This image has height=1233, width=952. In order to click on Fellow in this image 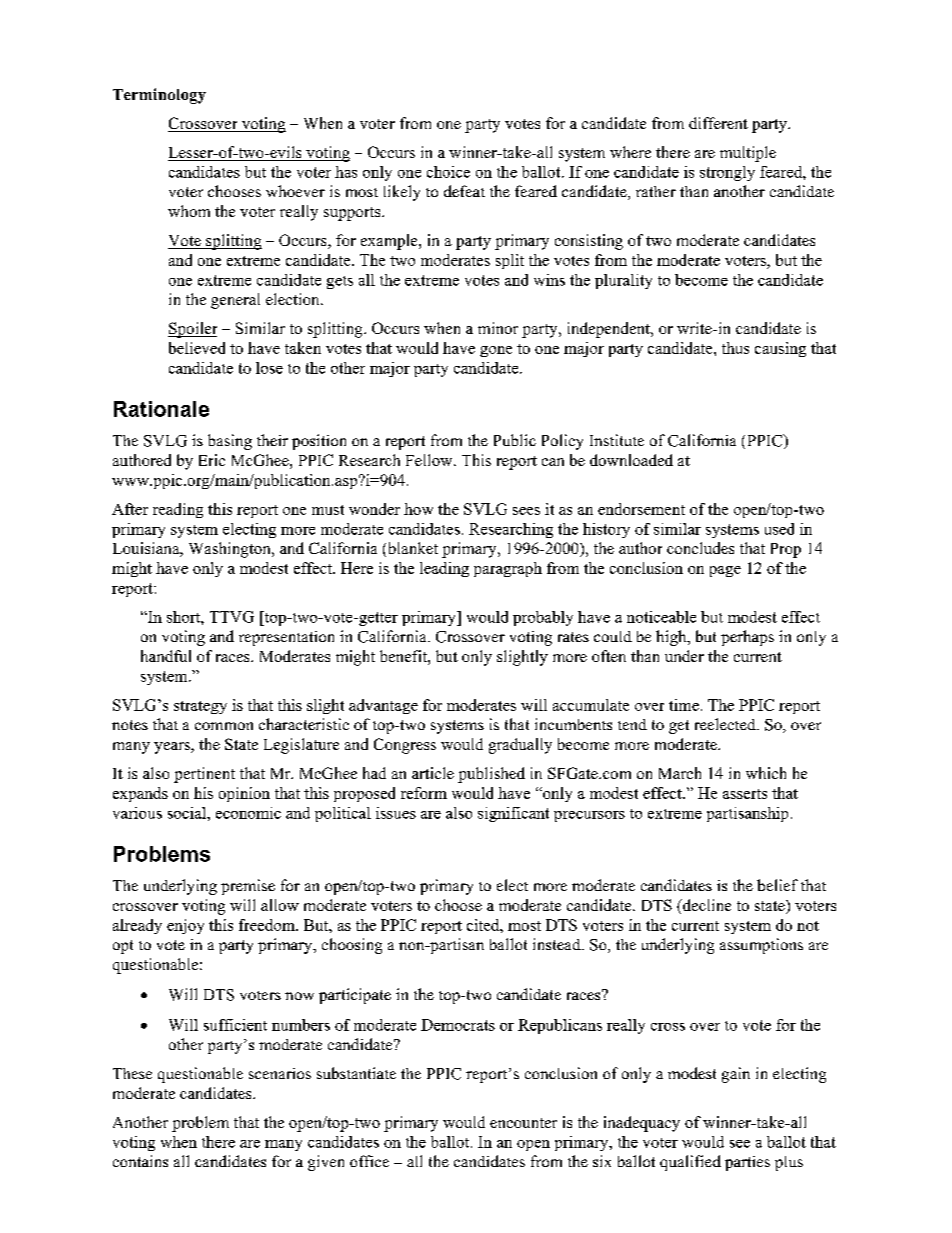, I will do `click(430, 460)`.
